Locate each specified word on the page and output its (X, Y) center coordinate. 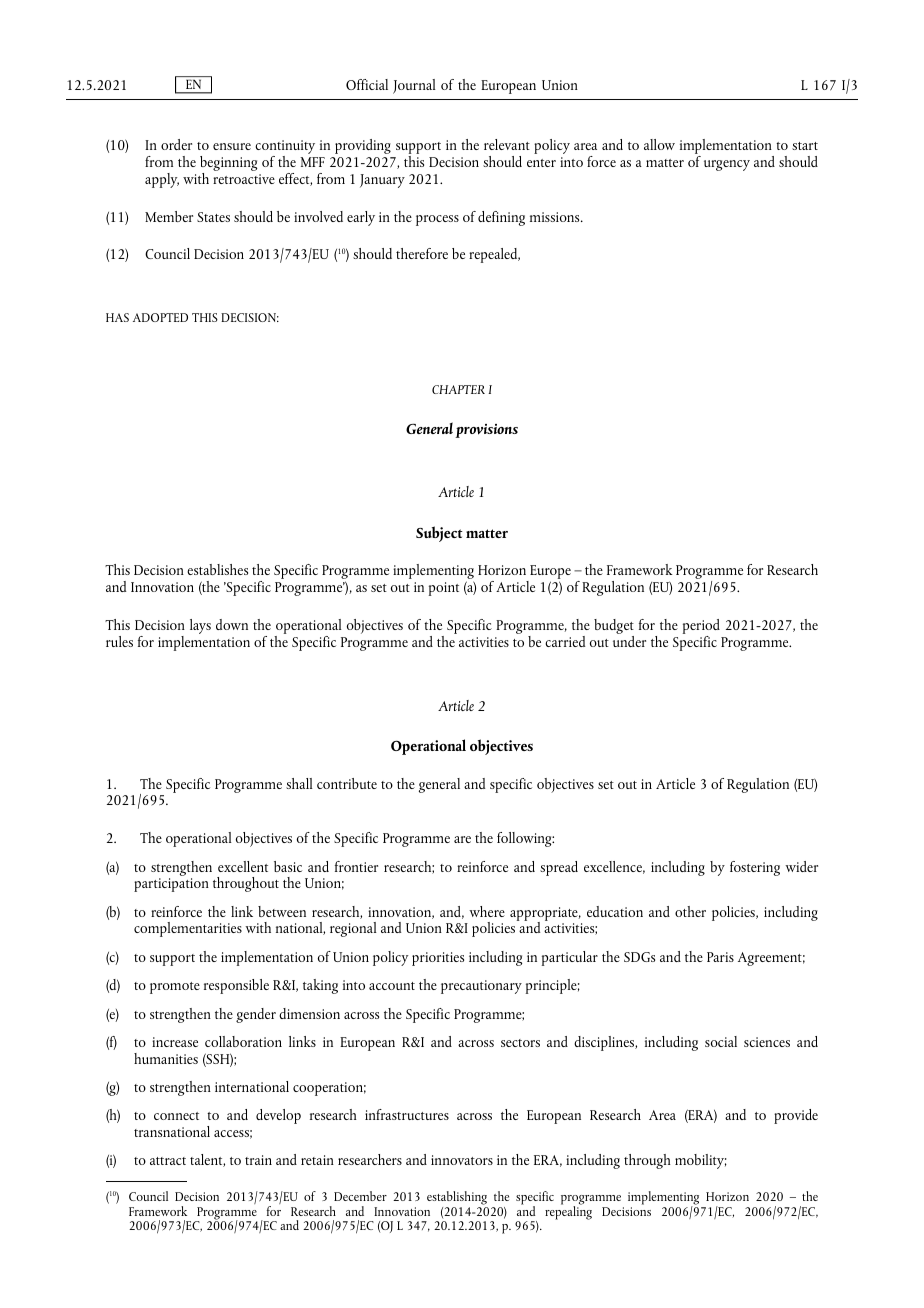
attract (168, 1161)
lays (200, 626)
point (444, 589)
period (701, 628)
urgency (727, 165)
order (176, 144)
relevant (507, 144)
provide (796, 1116)
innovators (462, 1160)
